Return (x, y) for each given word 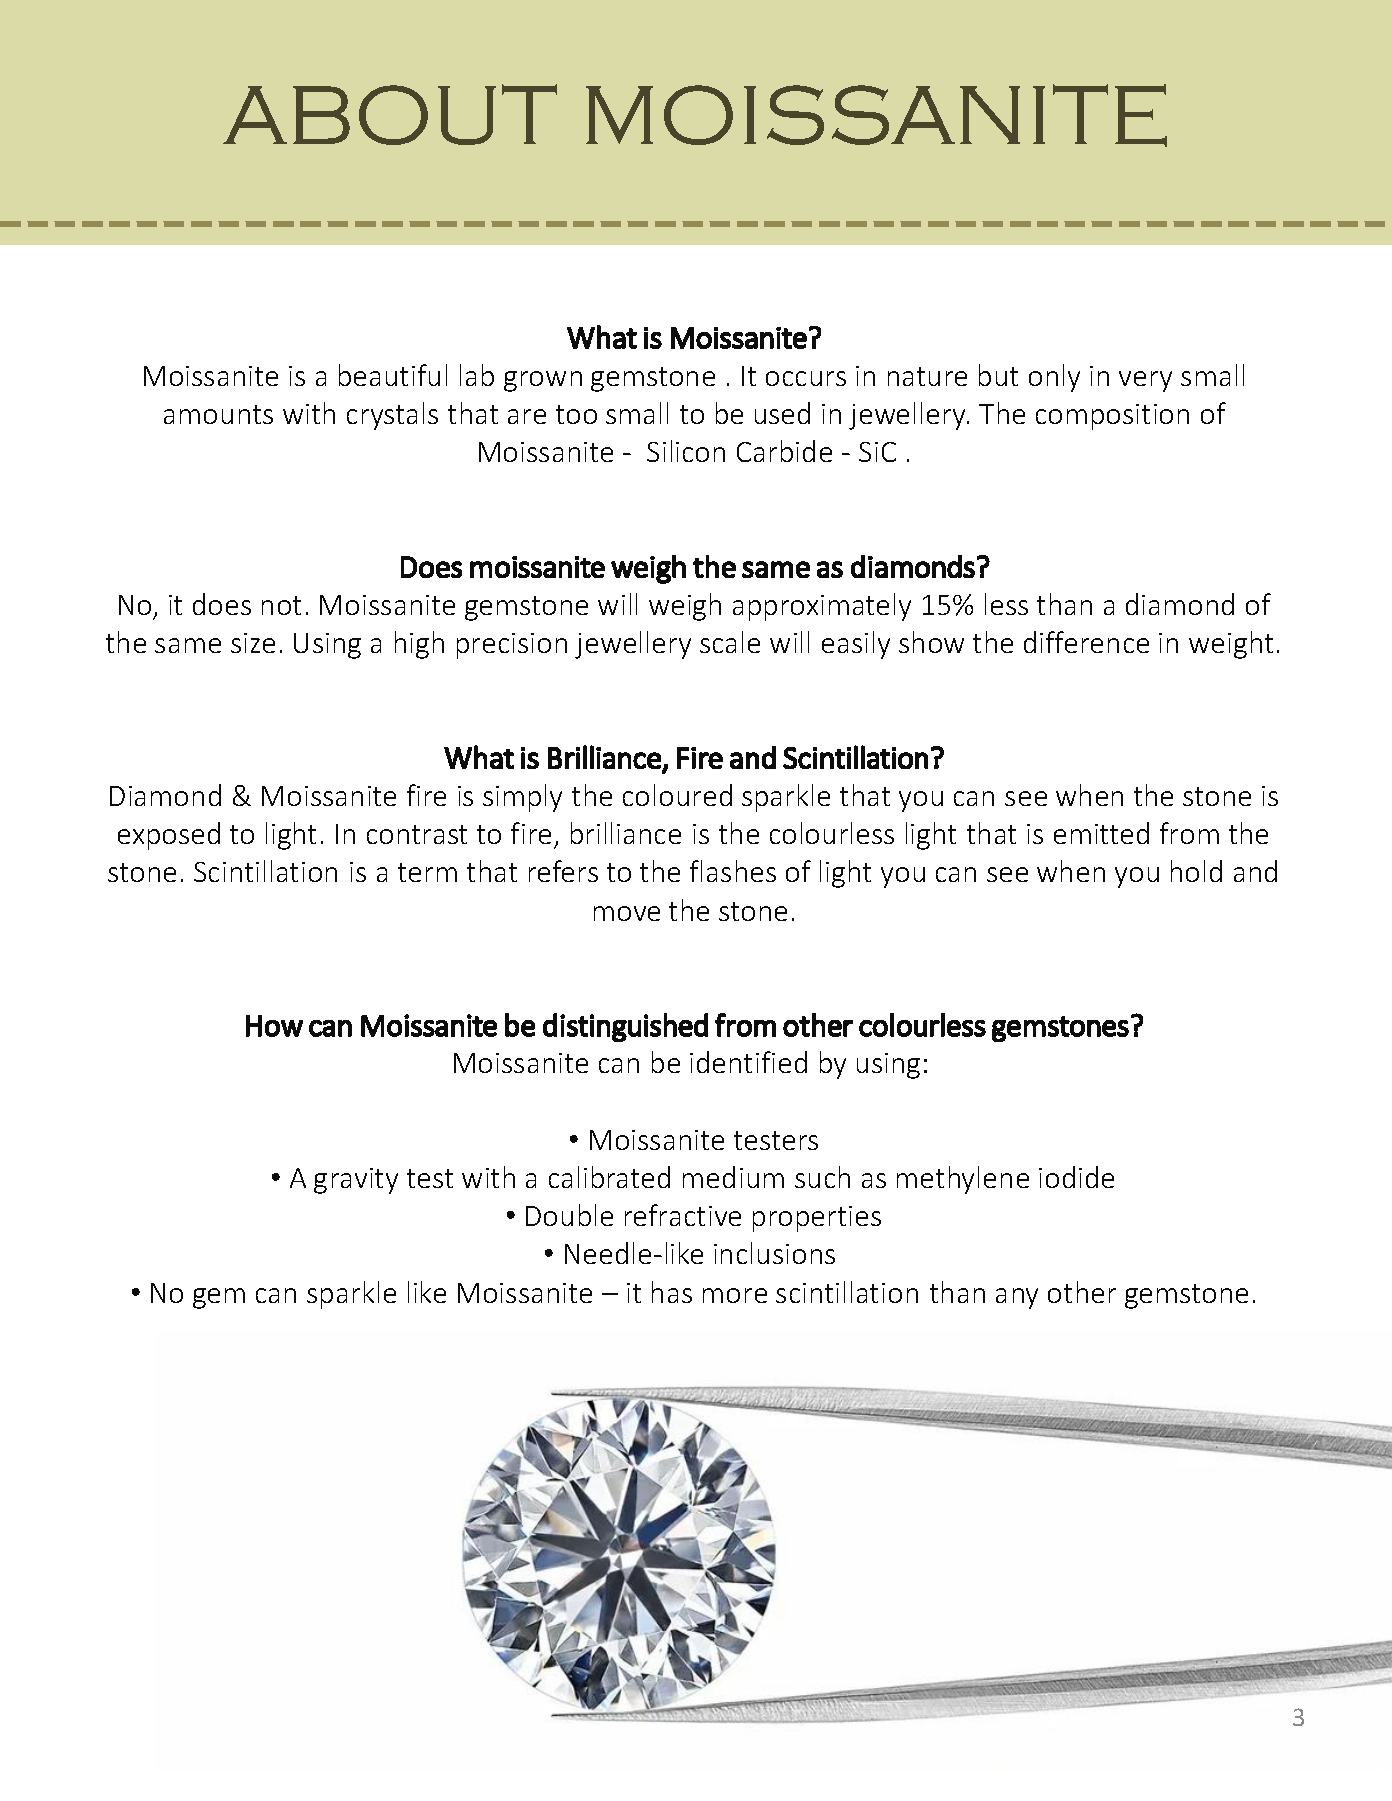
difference (1086, 642)
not (281, 605)
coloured (677, 795)
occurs (806, 378)
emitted (1101, 833)
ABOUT (390, 114)
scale (730, 642)
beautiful (393, 375)
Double (569, 1215)
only (1054, 378)
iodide (1076, 1177)
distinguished (625, 1027)
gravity (356, 1181)
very (1145, 381)
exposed (169, 836)
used (782, 413)
